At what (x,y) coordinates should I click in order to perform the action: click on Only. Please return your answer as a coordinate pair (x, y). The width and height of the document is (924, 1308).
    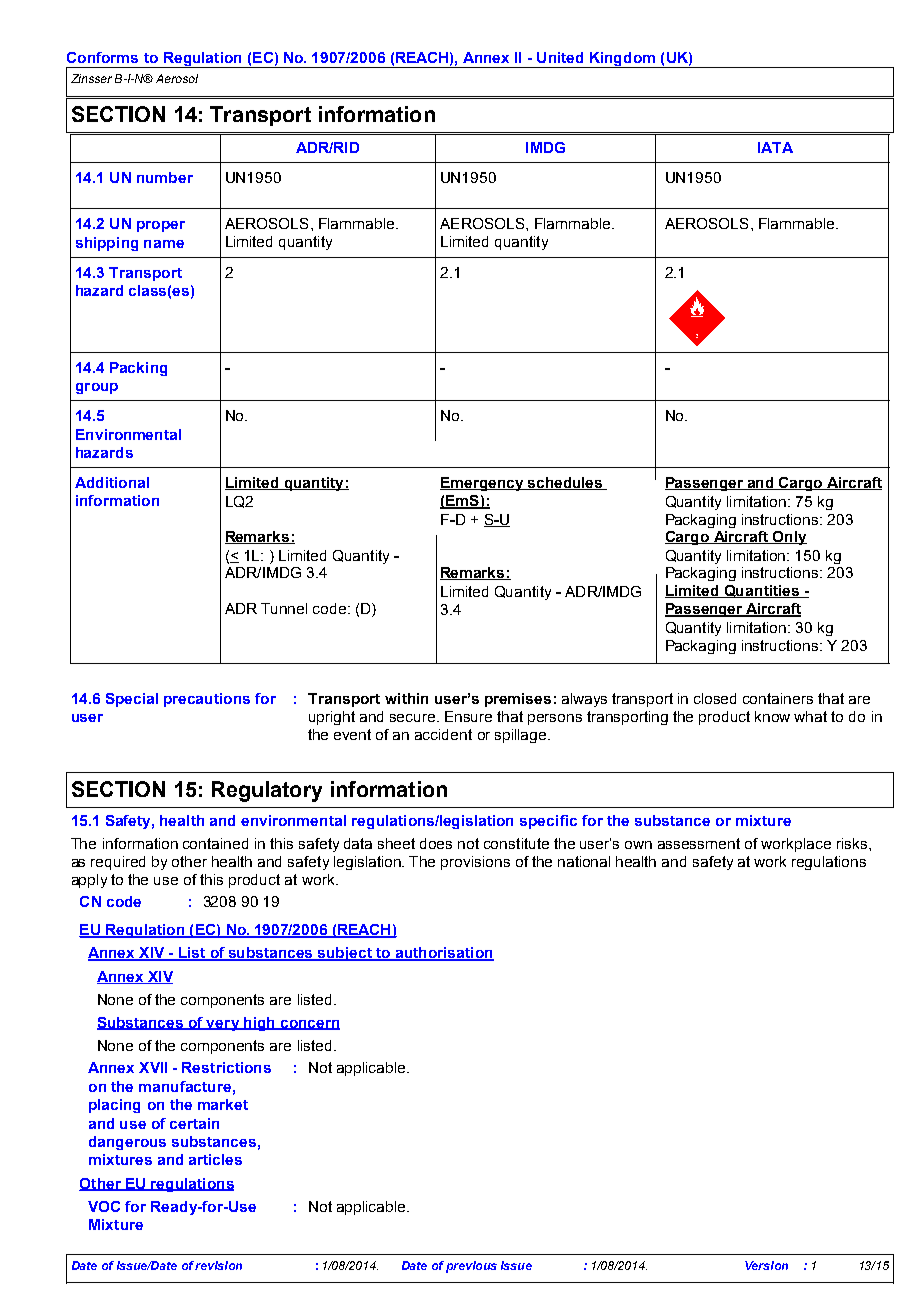
    Looking at the image, I should click on (788, 538).
